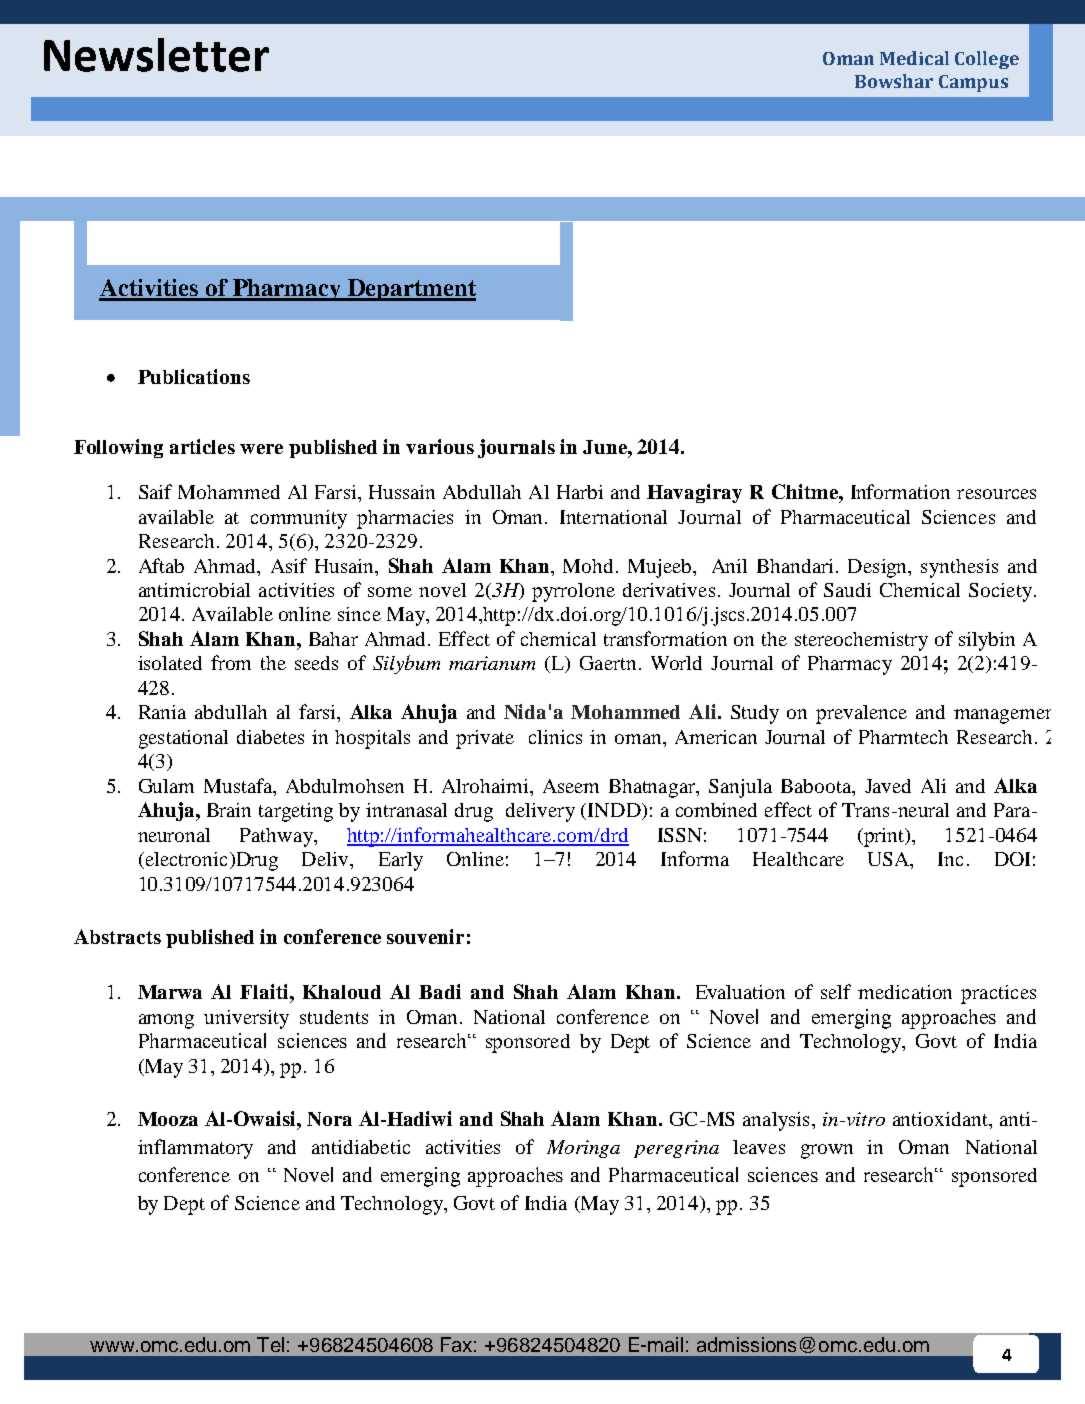 This image has width=1085, height=1404. What do you see at coordinates (914, 58) in the image?
I see `Medical` at bounding box center [914, 58].
